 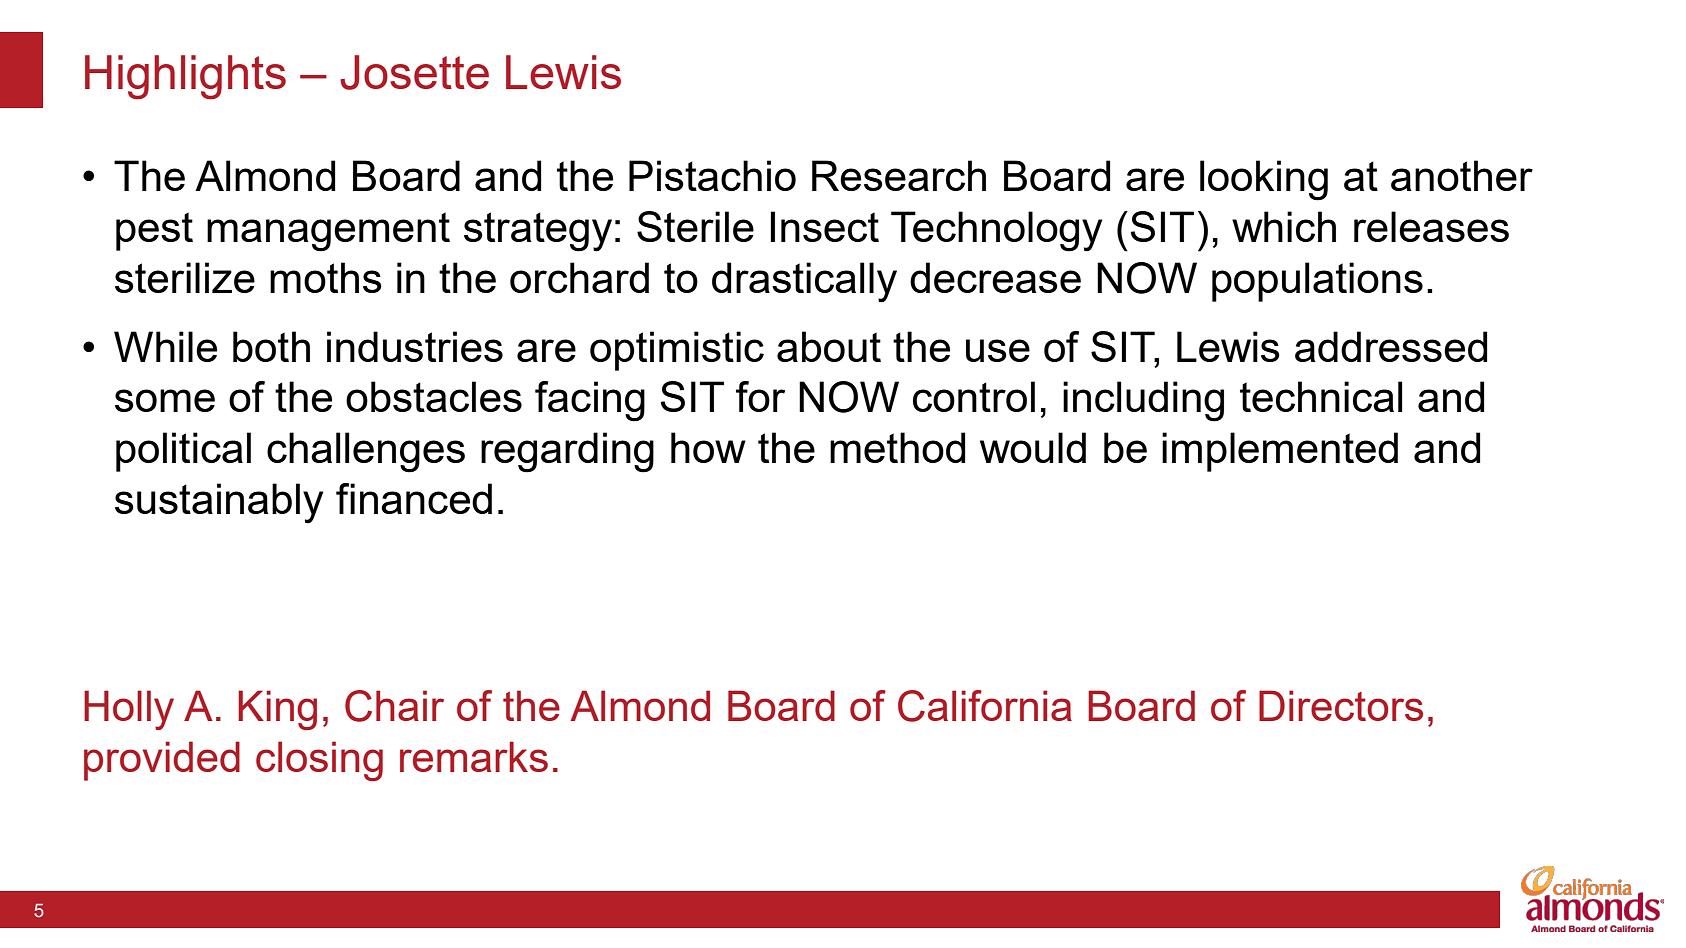 I want to click on how, so click(x=708, y=447).
